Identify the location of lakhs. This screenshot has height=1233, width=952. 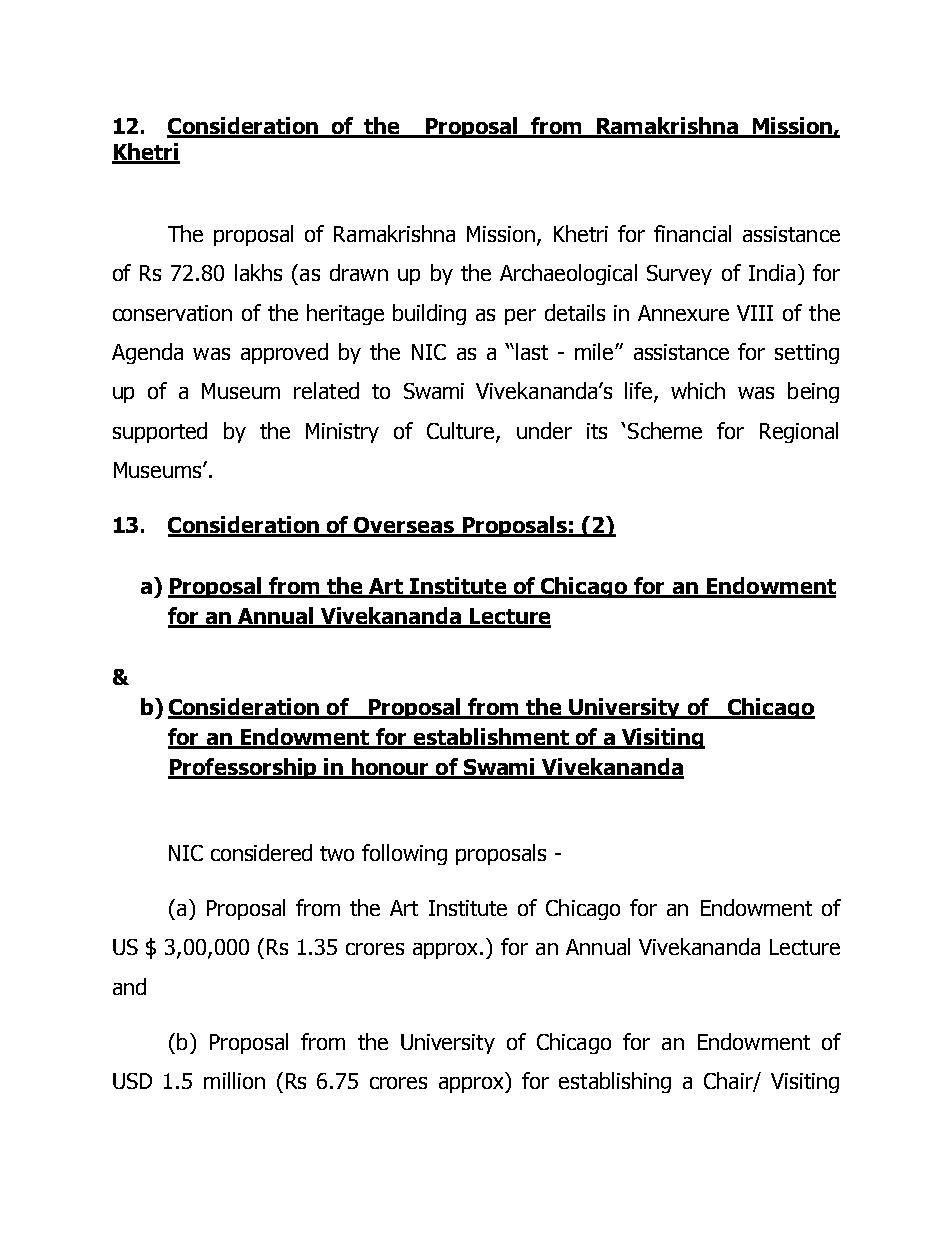
(258, 272).
